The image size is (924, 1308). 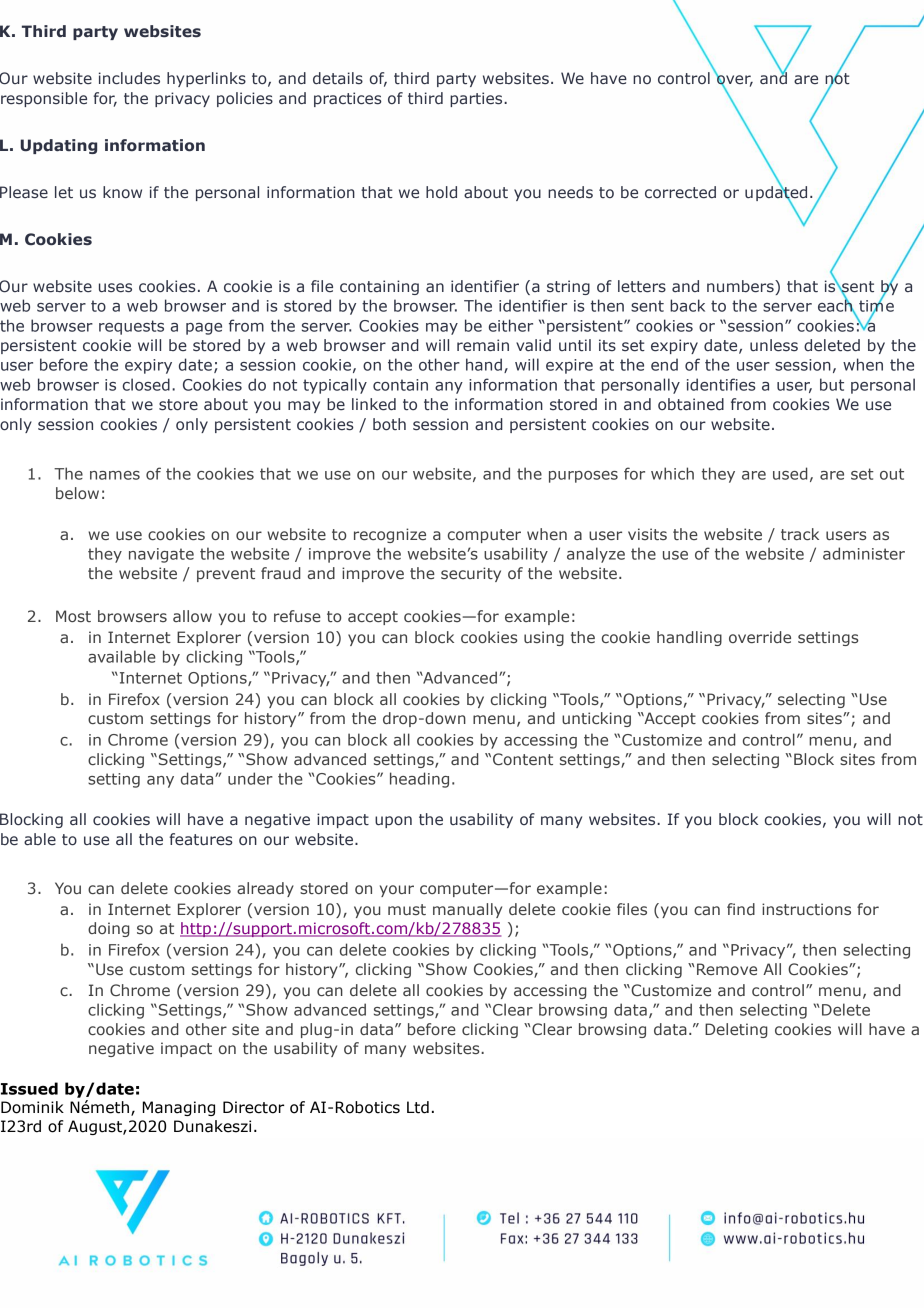 What do you see at coordinates (483, 345) in the screenshot?
I see `remain` at bounding box center [483, 345].
